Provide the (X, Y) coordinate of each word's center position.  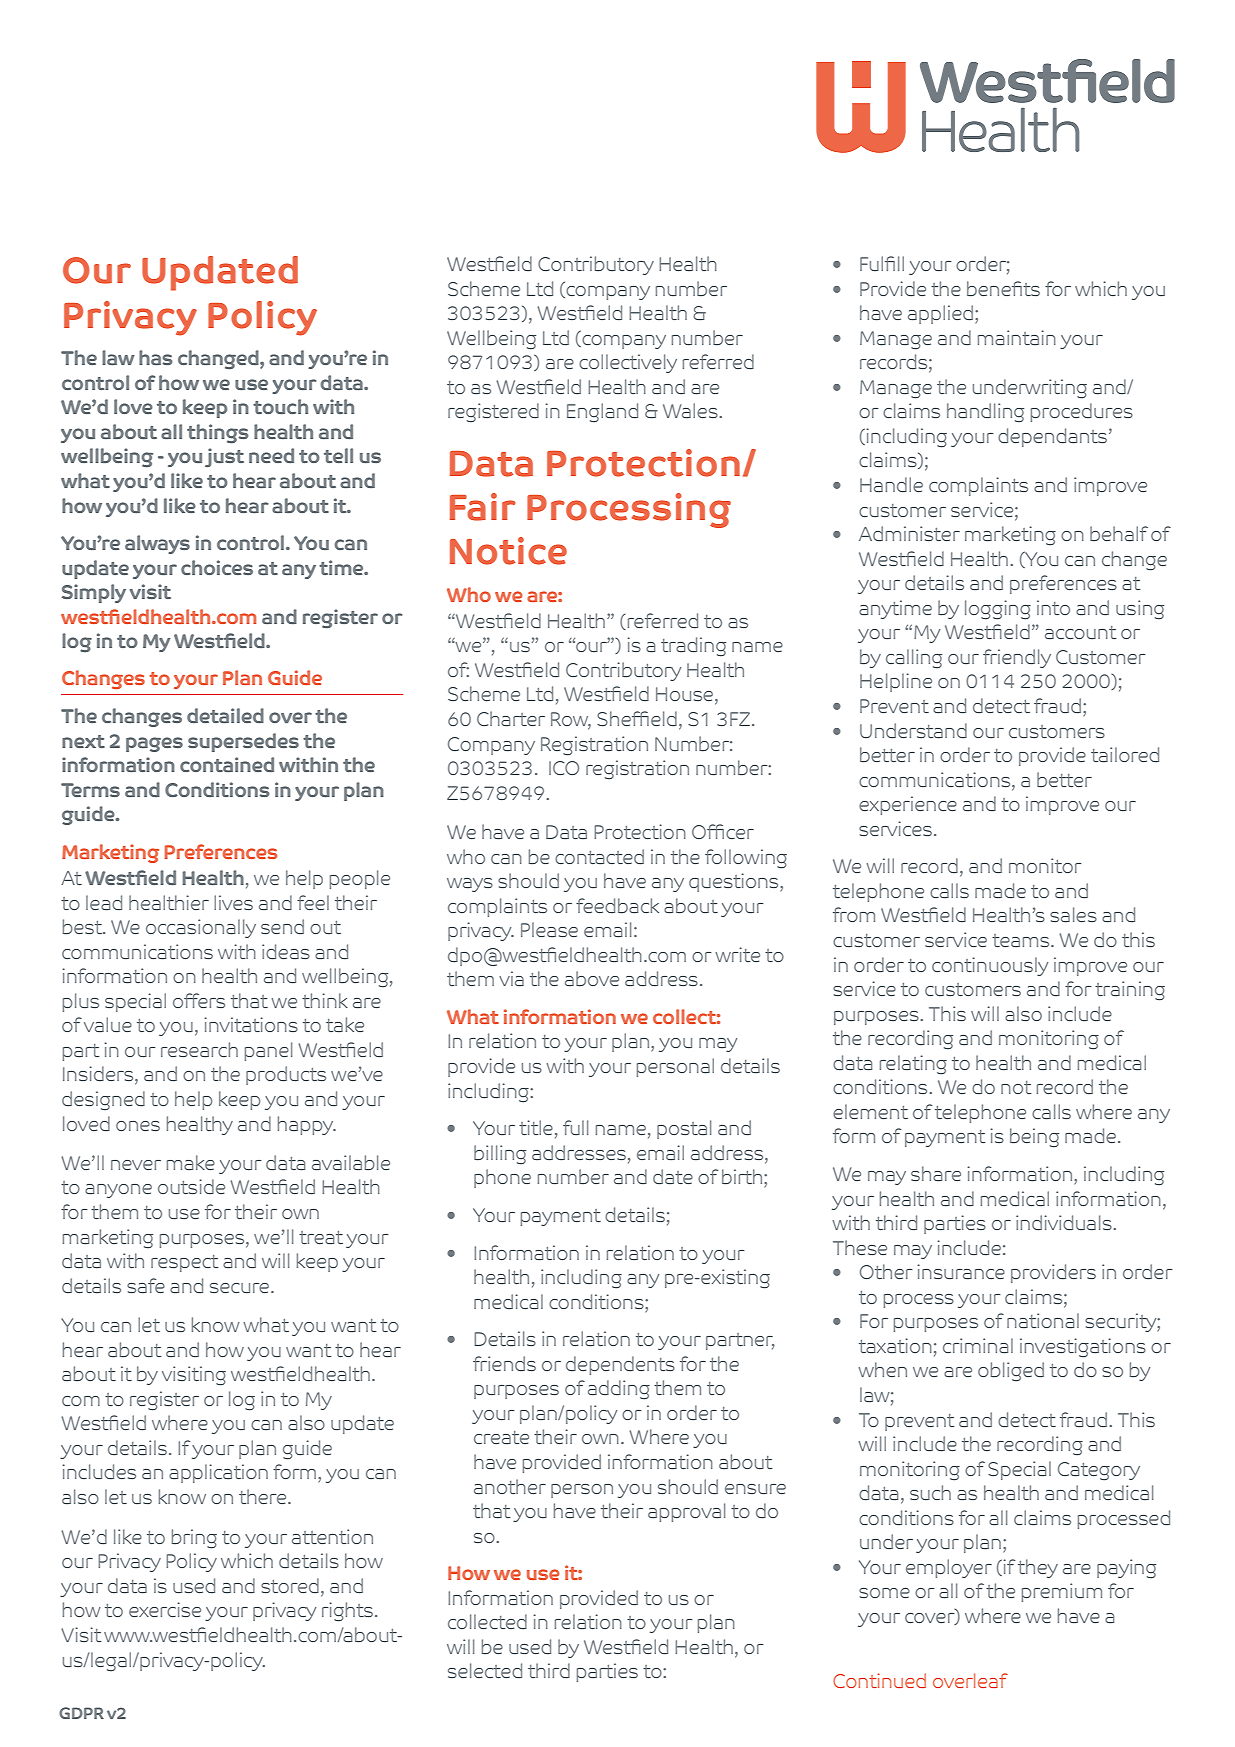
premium (1062, 1592)
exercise (165, 1609)
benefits (1003, 288)
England (602, 413)
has (155, 357)
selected (485, 1670)
